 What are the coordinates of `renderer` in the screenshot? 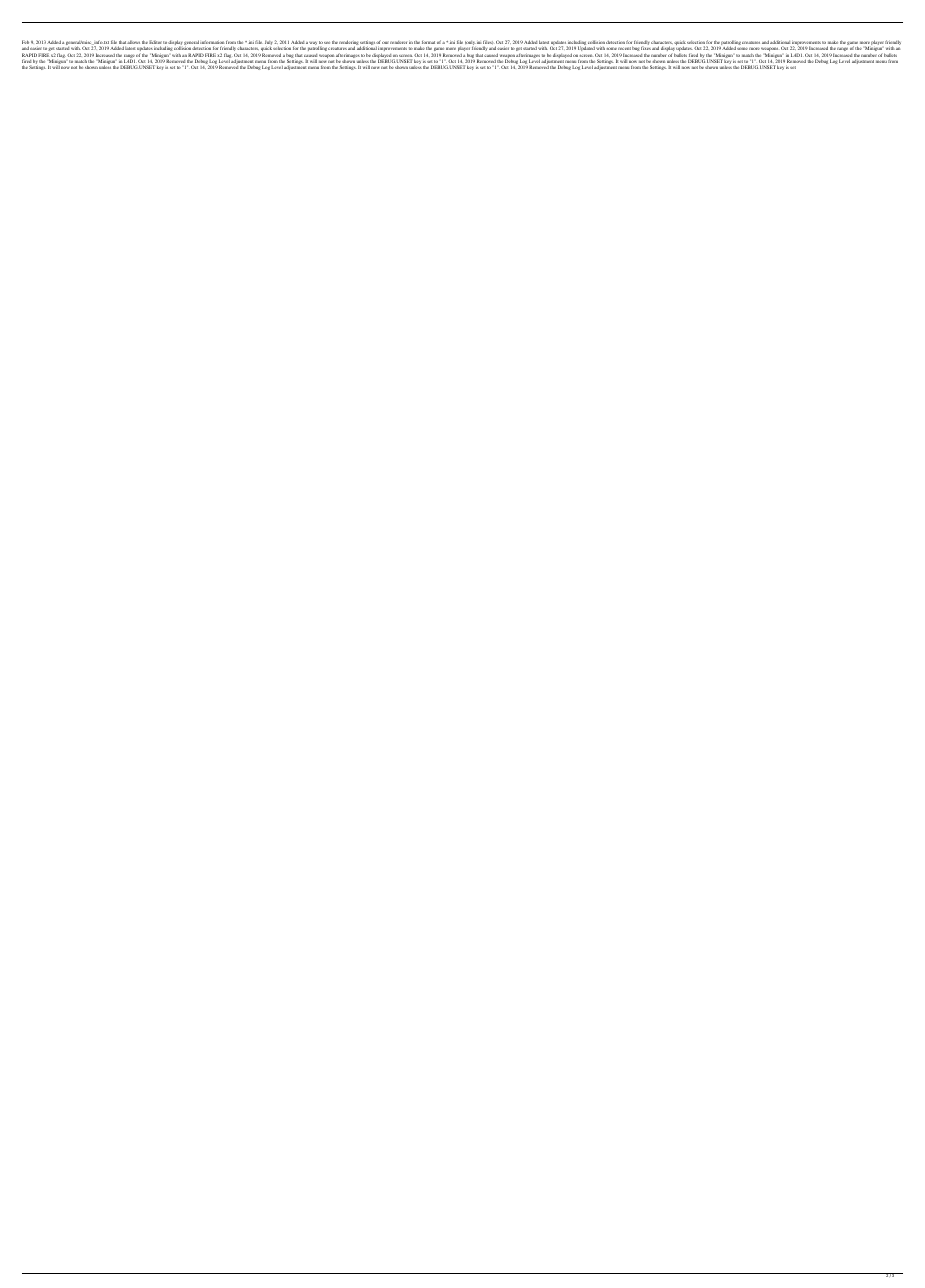 It's located at (398, 42).
